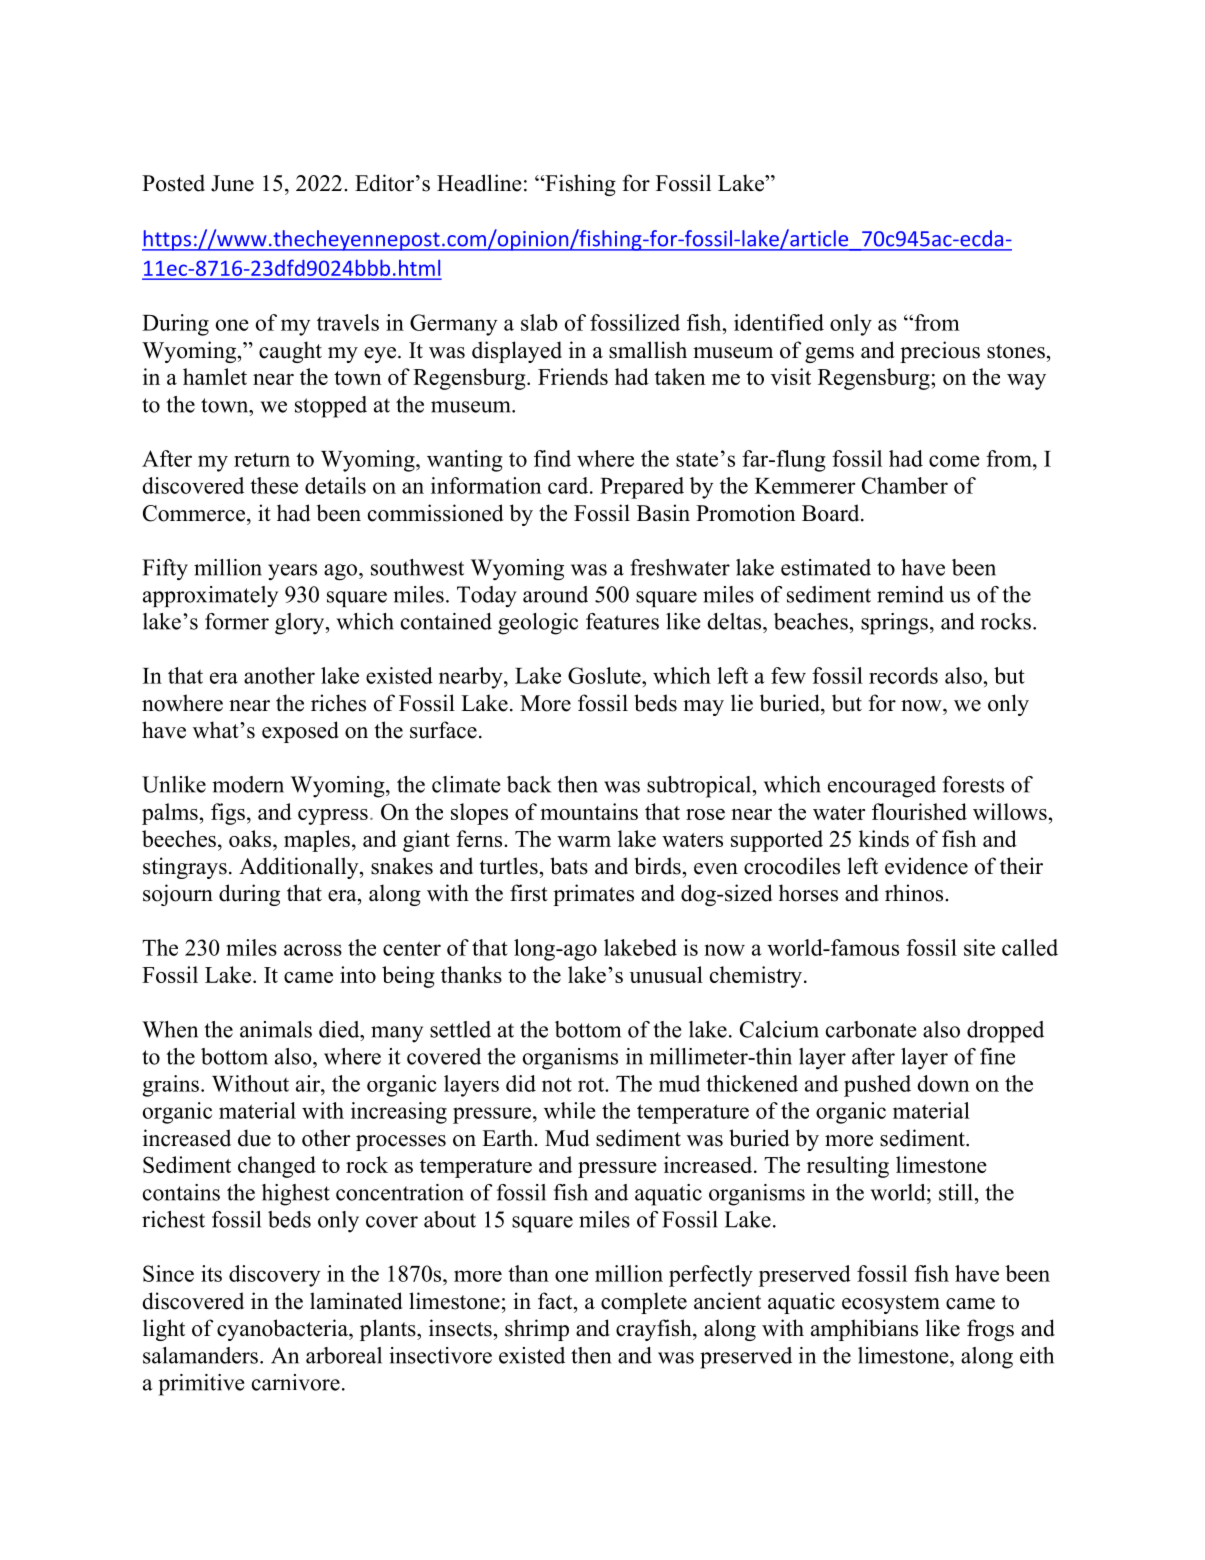 This page has height=1560, width=1205. Describe the element at coordinates (644, 1303) in the page. I see `complete` at that location.
